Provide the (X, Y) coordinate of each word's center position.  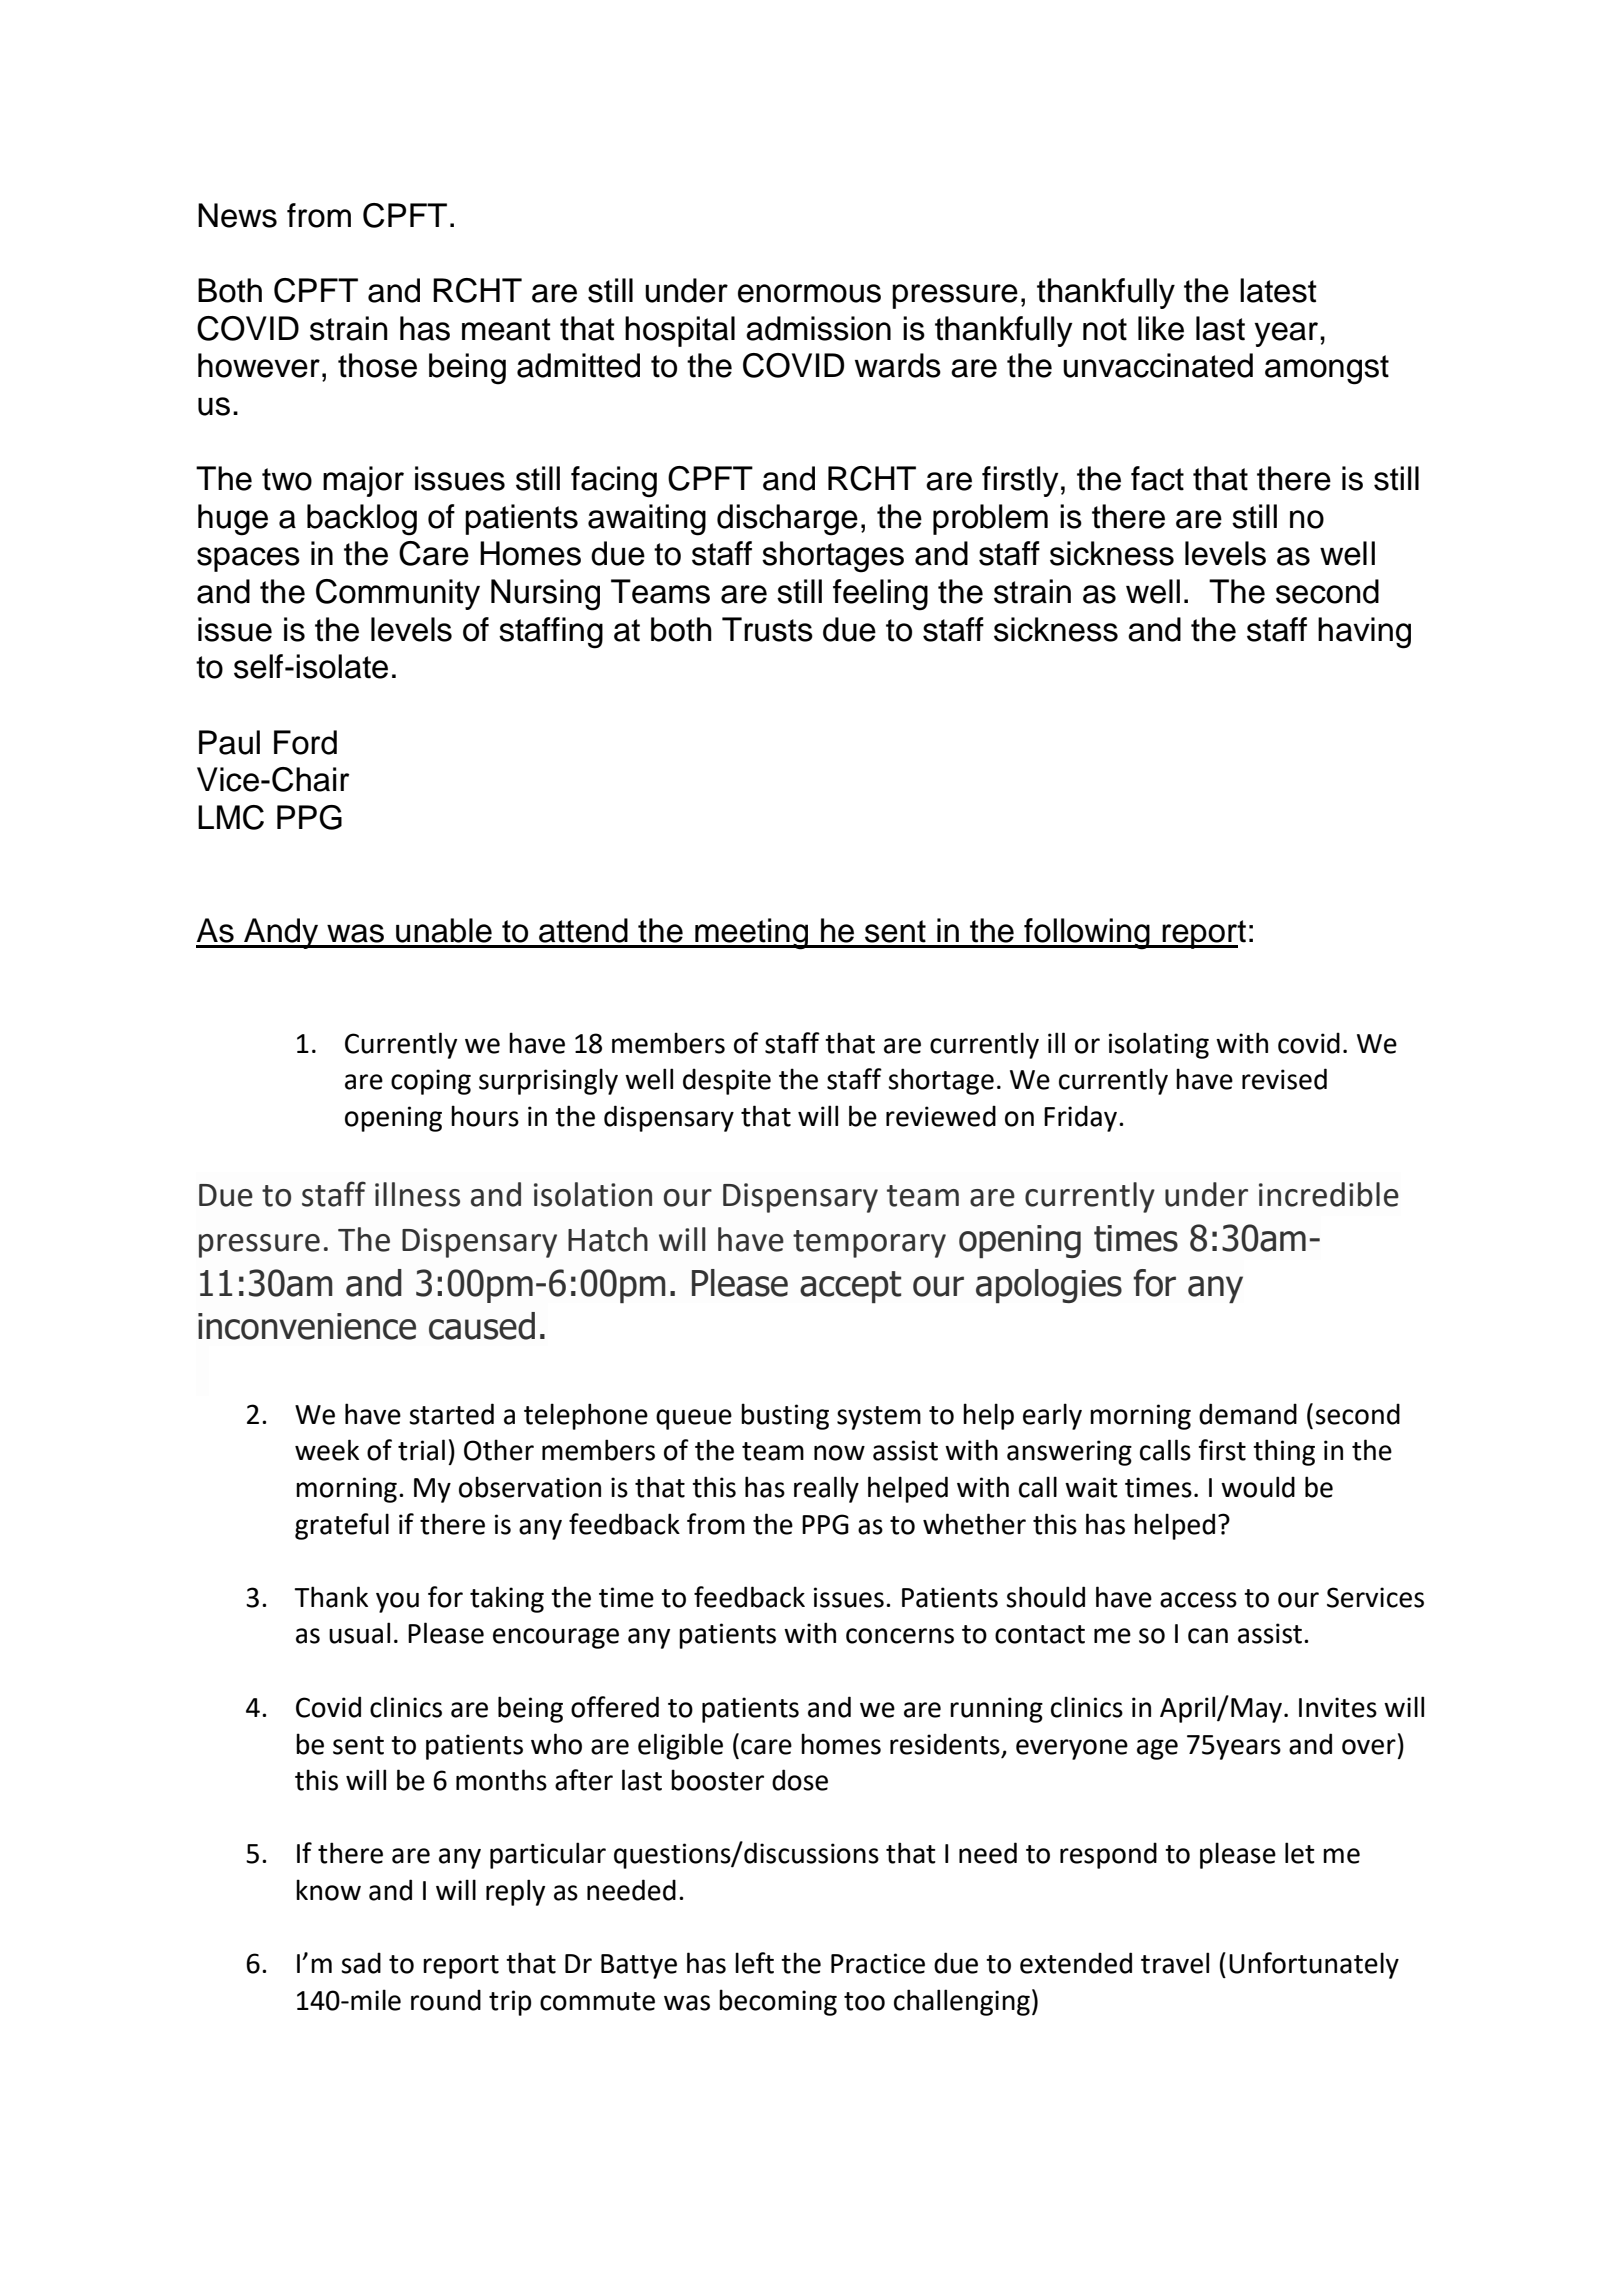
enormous (809, 293)
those (377, 365)
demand (1248, 1414)
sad (361, 1963)
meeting (752, 934)
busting (785, 1416)
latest (1278, 290)
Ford (305, 742)
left (754, 1963)
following (1087, 934)
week (327, 1450)
